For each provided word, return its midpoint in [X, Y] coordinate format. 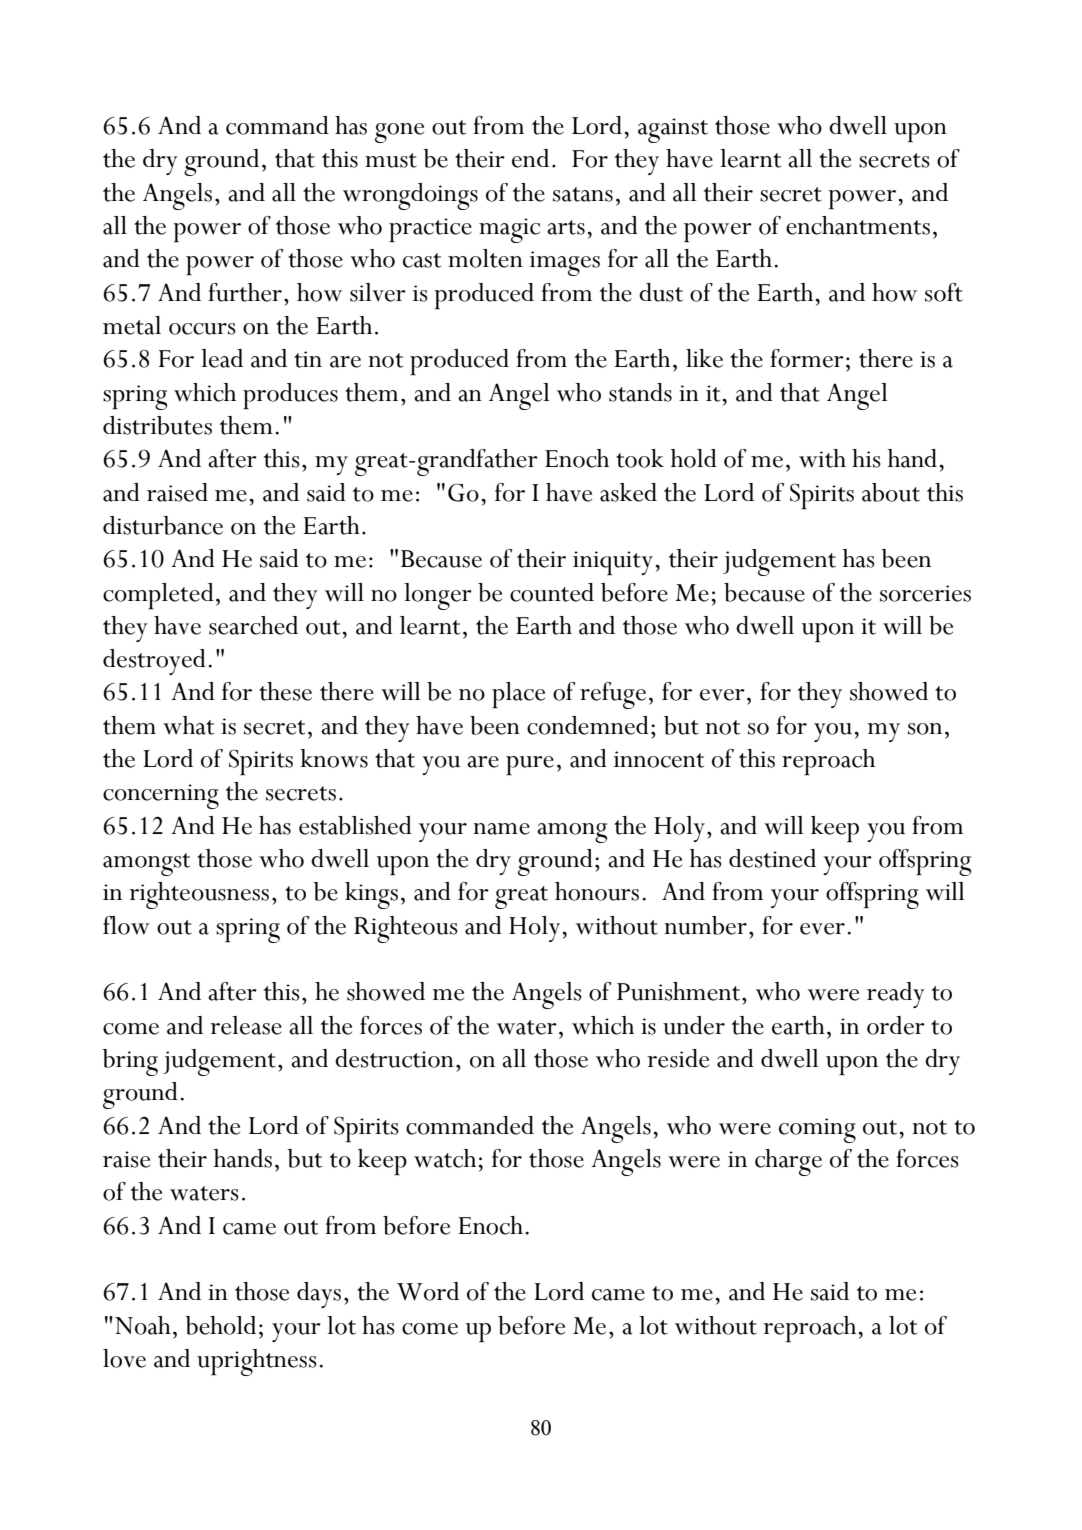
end [530, 158]
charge [788, 1162]
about [891, 492]
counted [552, 592]
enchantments [858, 225]
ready [896, 995]
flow [126, 925]
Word [428, 1291]
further [245, 292]
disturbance [163, 525]
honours [597, 891]
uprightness [257, 1362]
